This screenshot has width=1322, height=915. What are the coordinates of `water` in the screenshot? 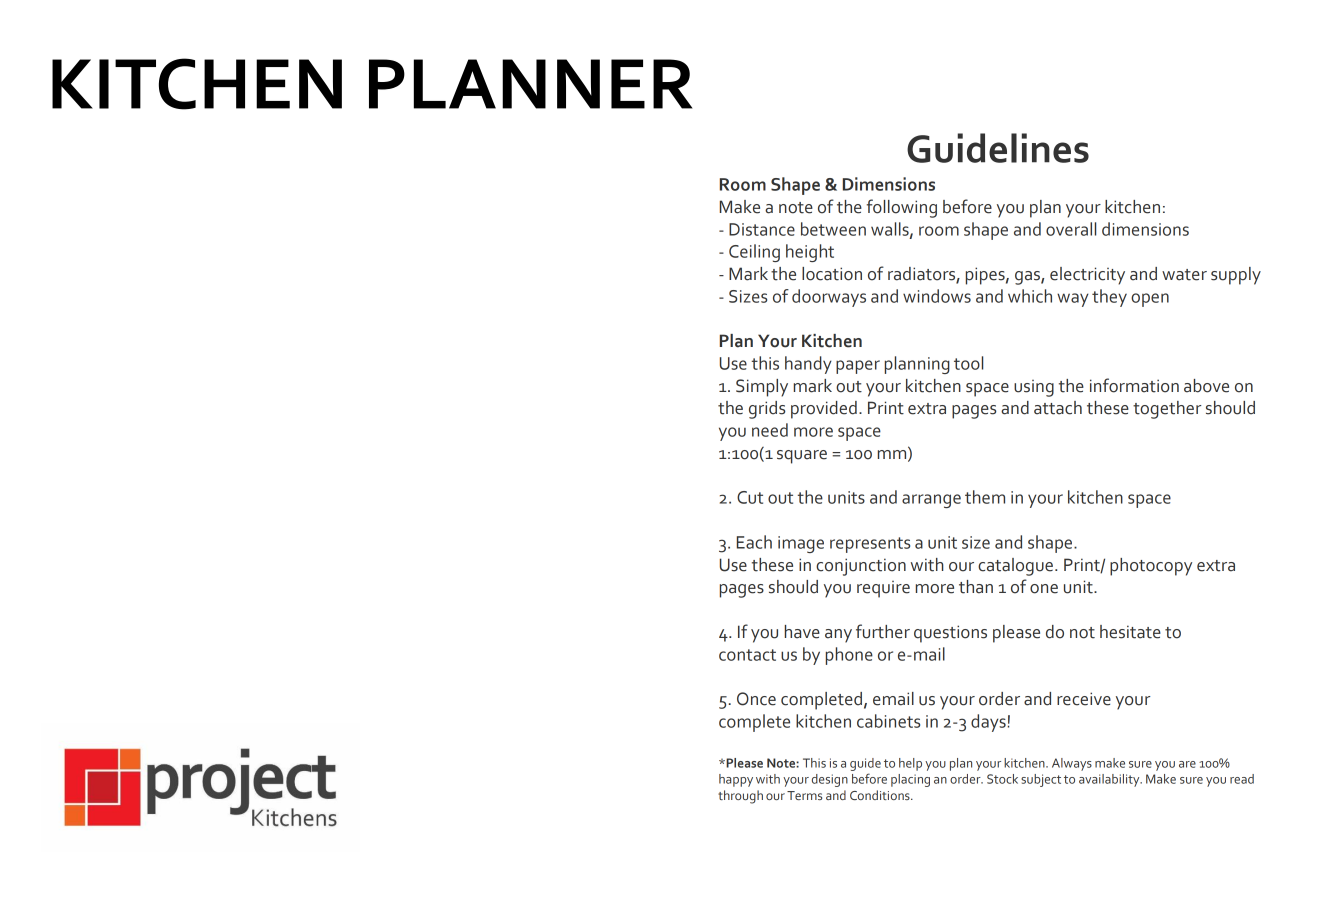 It's located at (1184, 275).
